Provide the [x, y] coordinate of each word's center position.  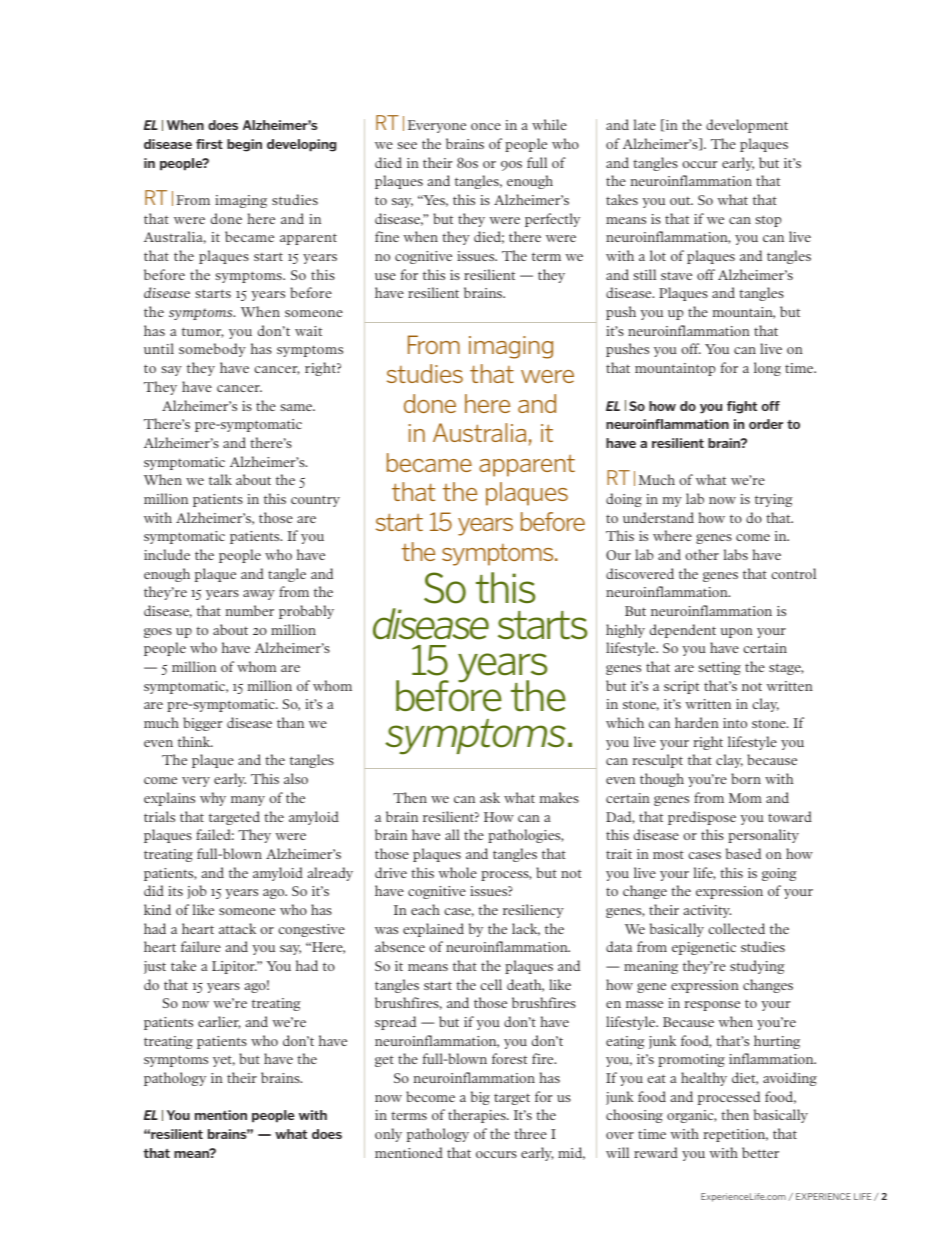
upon [737, 633]
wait [308, 331]
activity [707, 911]
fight [742, 407]
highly [625, 631]
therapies [478, 1116]
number [250, 610]
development [747, 126]
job [197, 892]
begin [244, 145]
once [486, 126]
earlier [219, 1022]
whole [457, 872]
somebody [212, 350]
